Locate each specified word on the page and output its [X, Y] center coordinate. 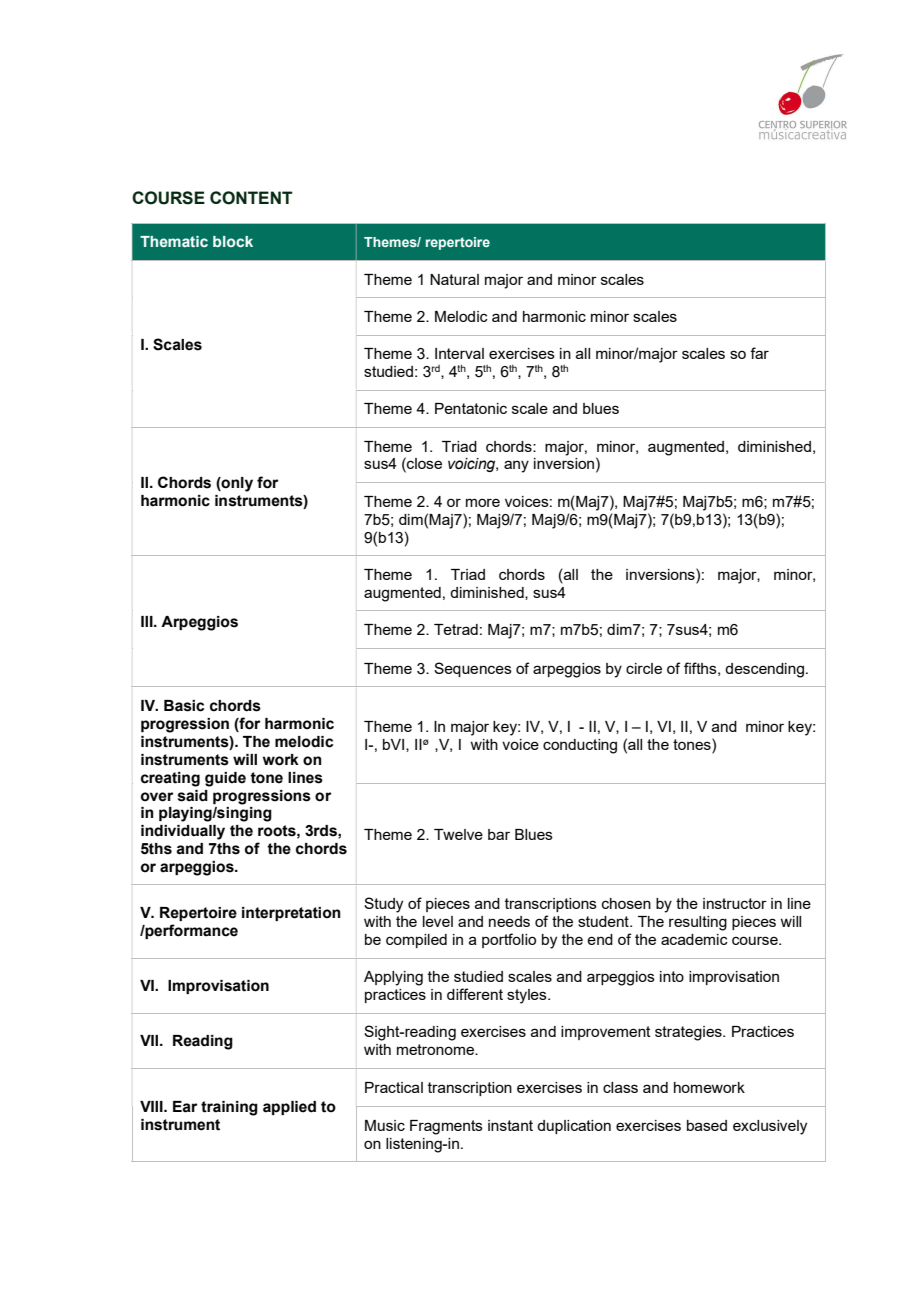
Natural [454, 279]
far [759, 353]
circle [644, 668]
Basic [184, 706]
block [233, 241]
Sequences [473, 669]
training [229, 1108]
